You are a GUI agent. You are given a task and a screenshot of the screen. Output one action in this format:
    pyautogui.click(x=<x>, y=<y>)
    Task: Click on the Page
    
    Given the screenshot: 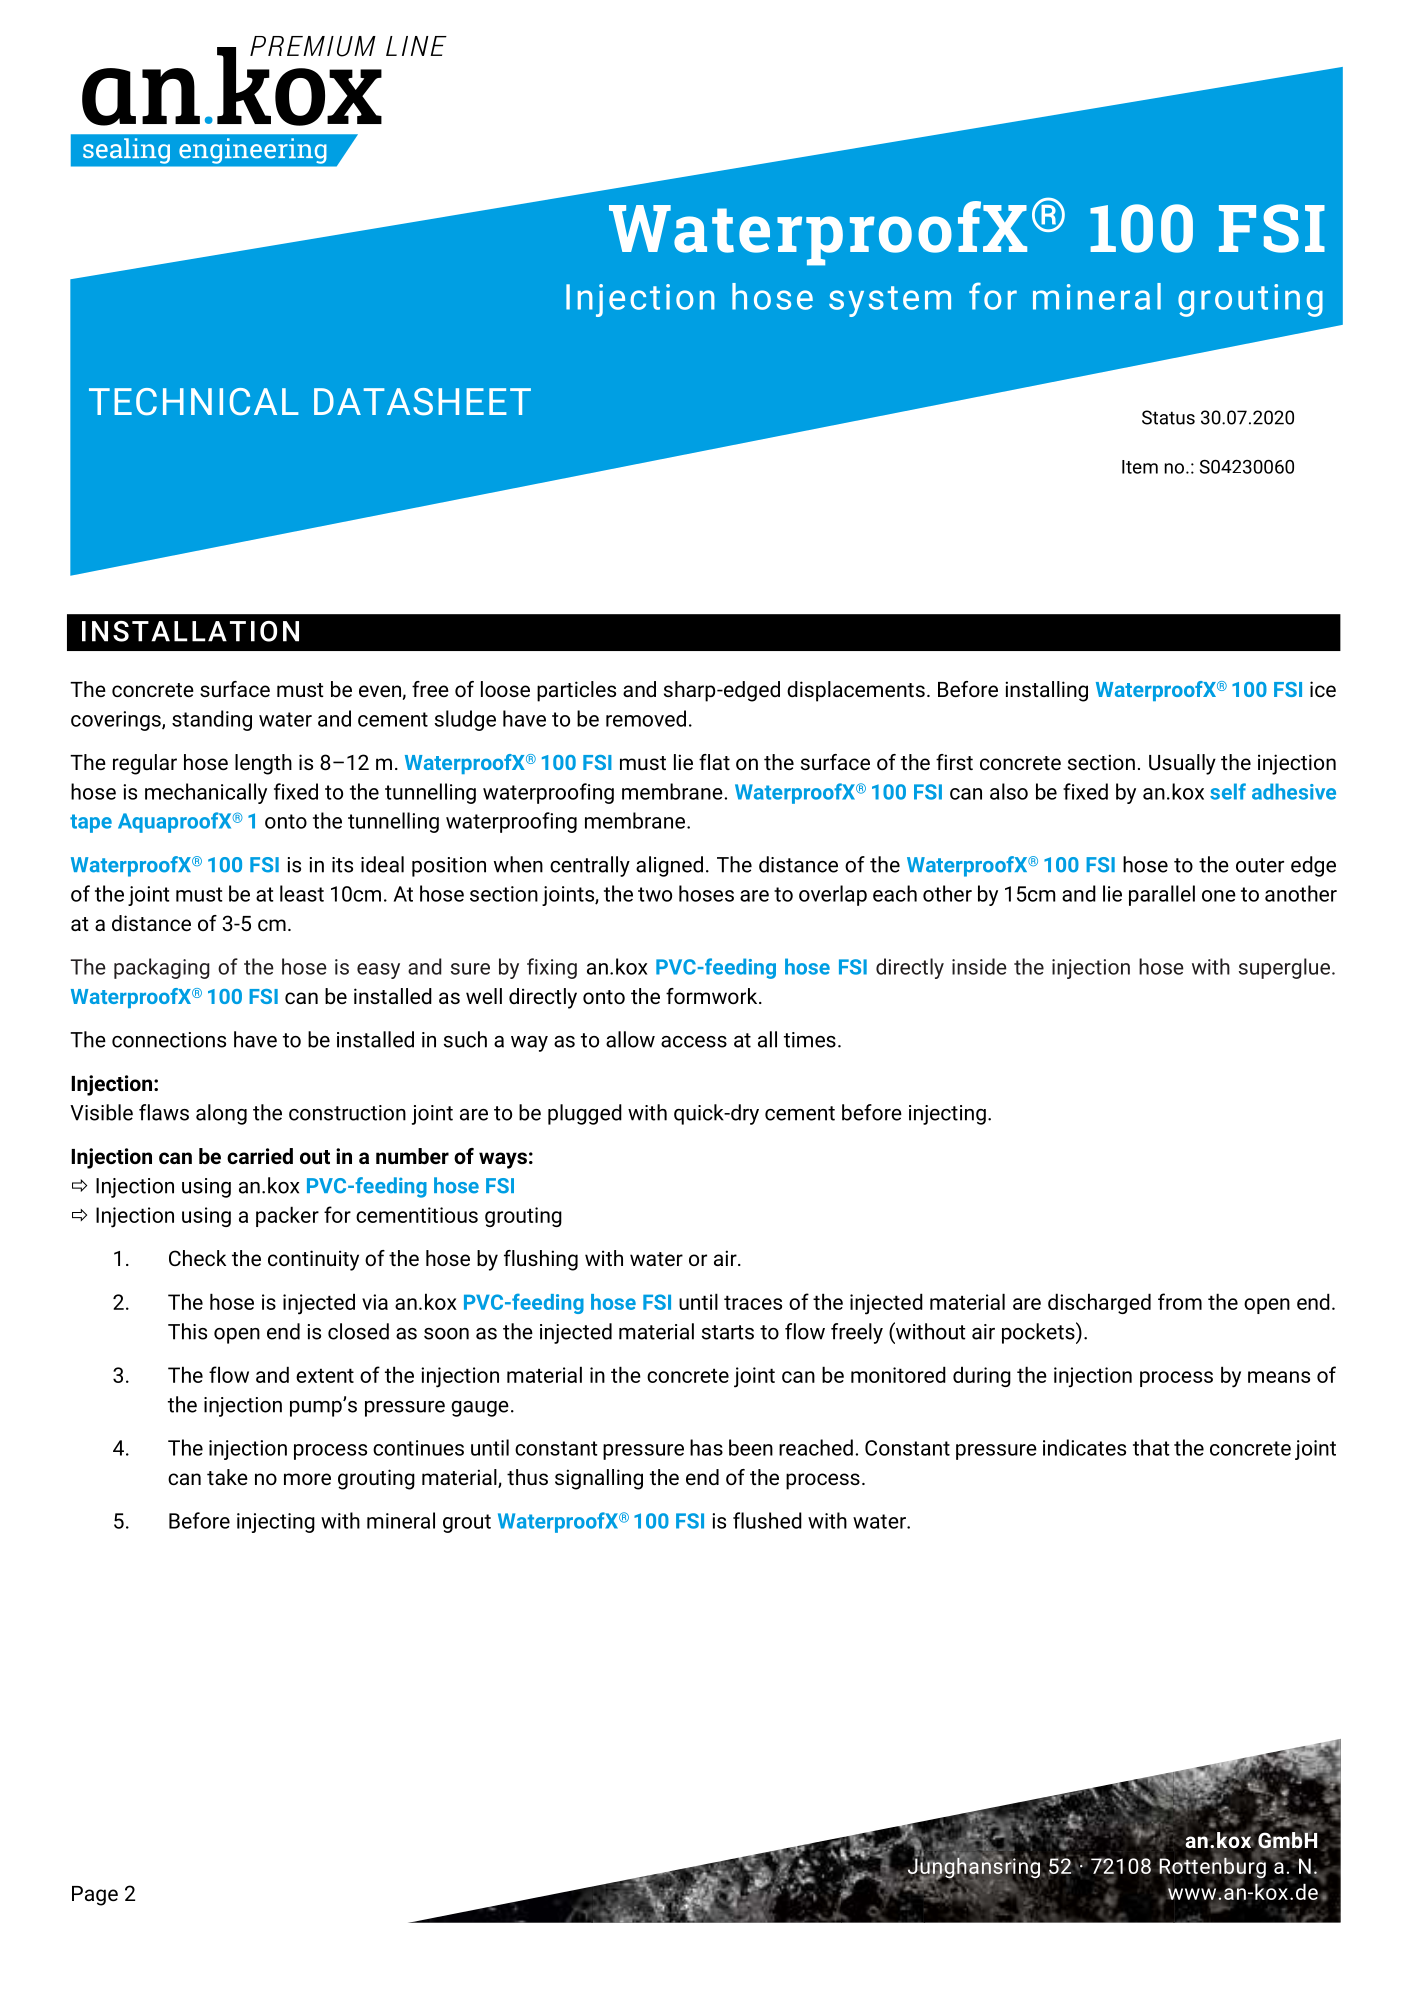 What is the action you would take?
    pyautogui.click(x=95, y=1896)
